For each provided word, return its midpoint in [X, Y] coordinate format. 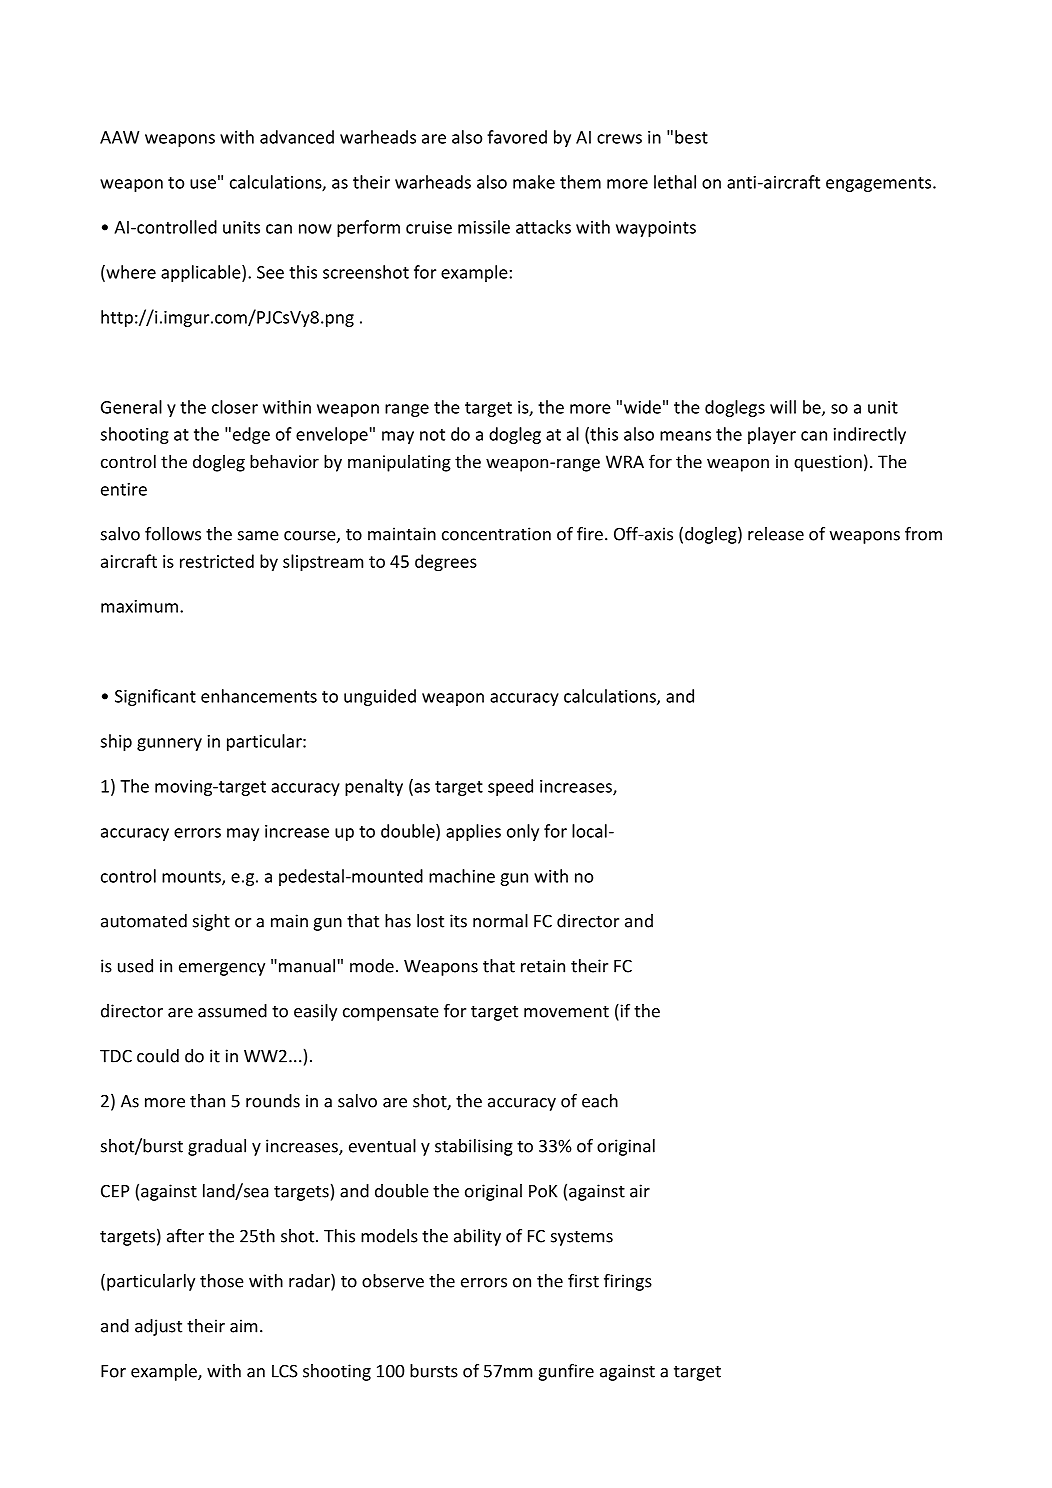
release [776, 534]
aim [243, 1326]
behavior [284, 461]
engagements [880, 184]
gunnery [169, 744]
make [534, 182]
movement [566, 1012]
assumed [232, 1011]
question [828, 463]
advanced [297, 137]
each [600, 1101]
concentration [496, 534]
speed [510, 787]
